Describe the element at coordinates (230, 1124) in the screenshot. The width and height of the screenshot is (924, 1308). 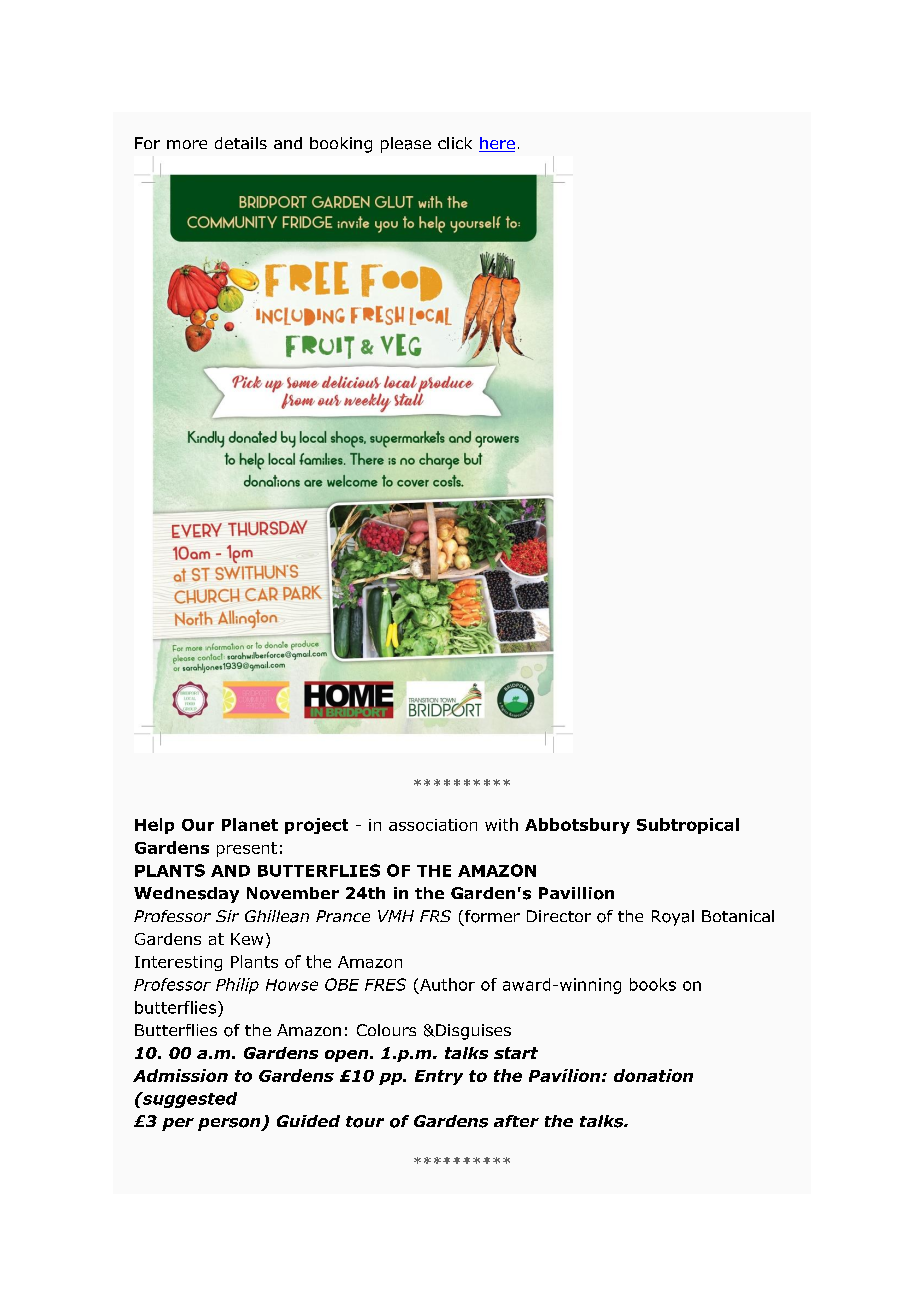
I see `person` at that location.
